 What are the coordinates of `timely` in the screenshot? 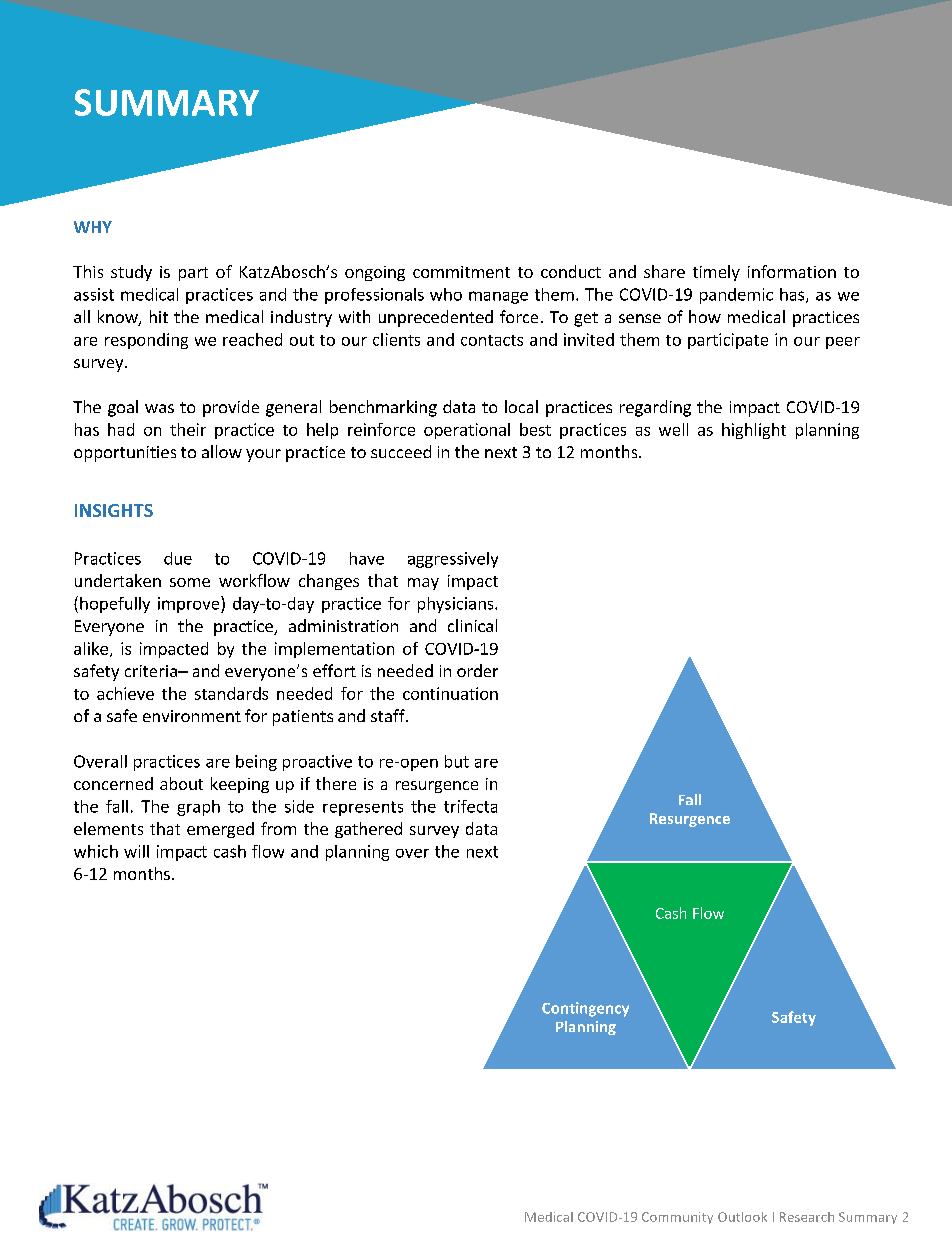 It's located at (716, 273).
